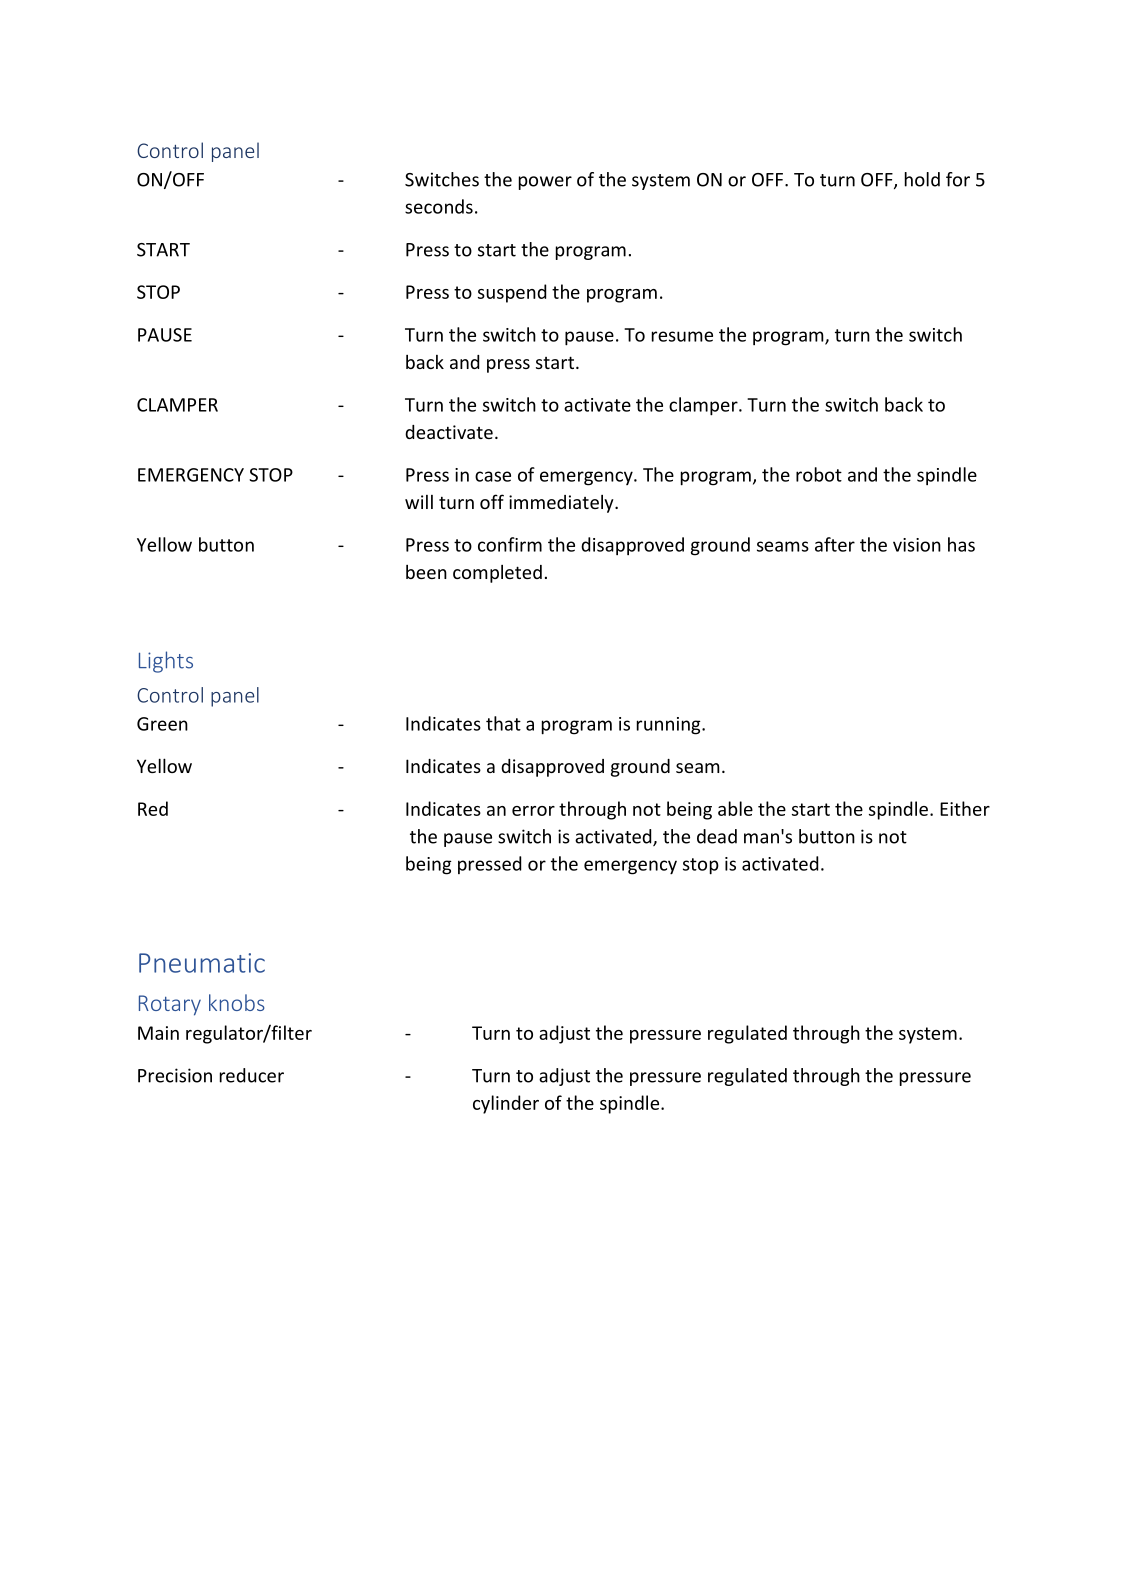 The image size is (1128, 1595). I want to click on robot, so click(819, 474).
